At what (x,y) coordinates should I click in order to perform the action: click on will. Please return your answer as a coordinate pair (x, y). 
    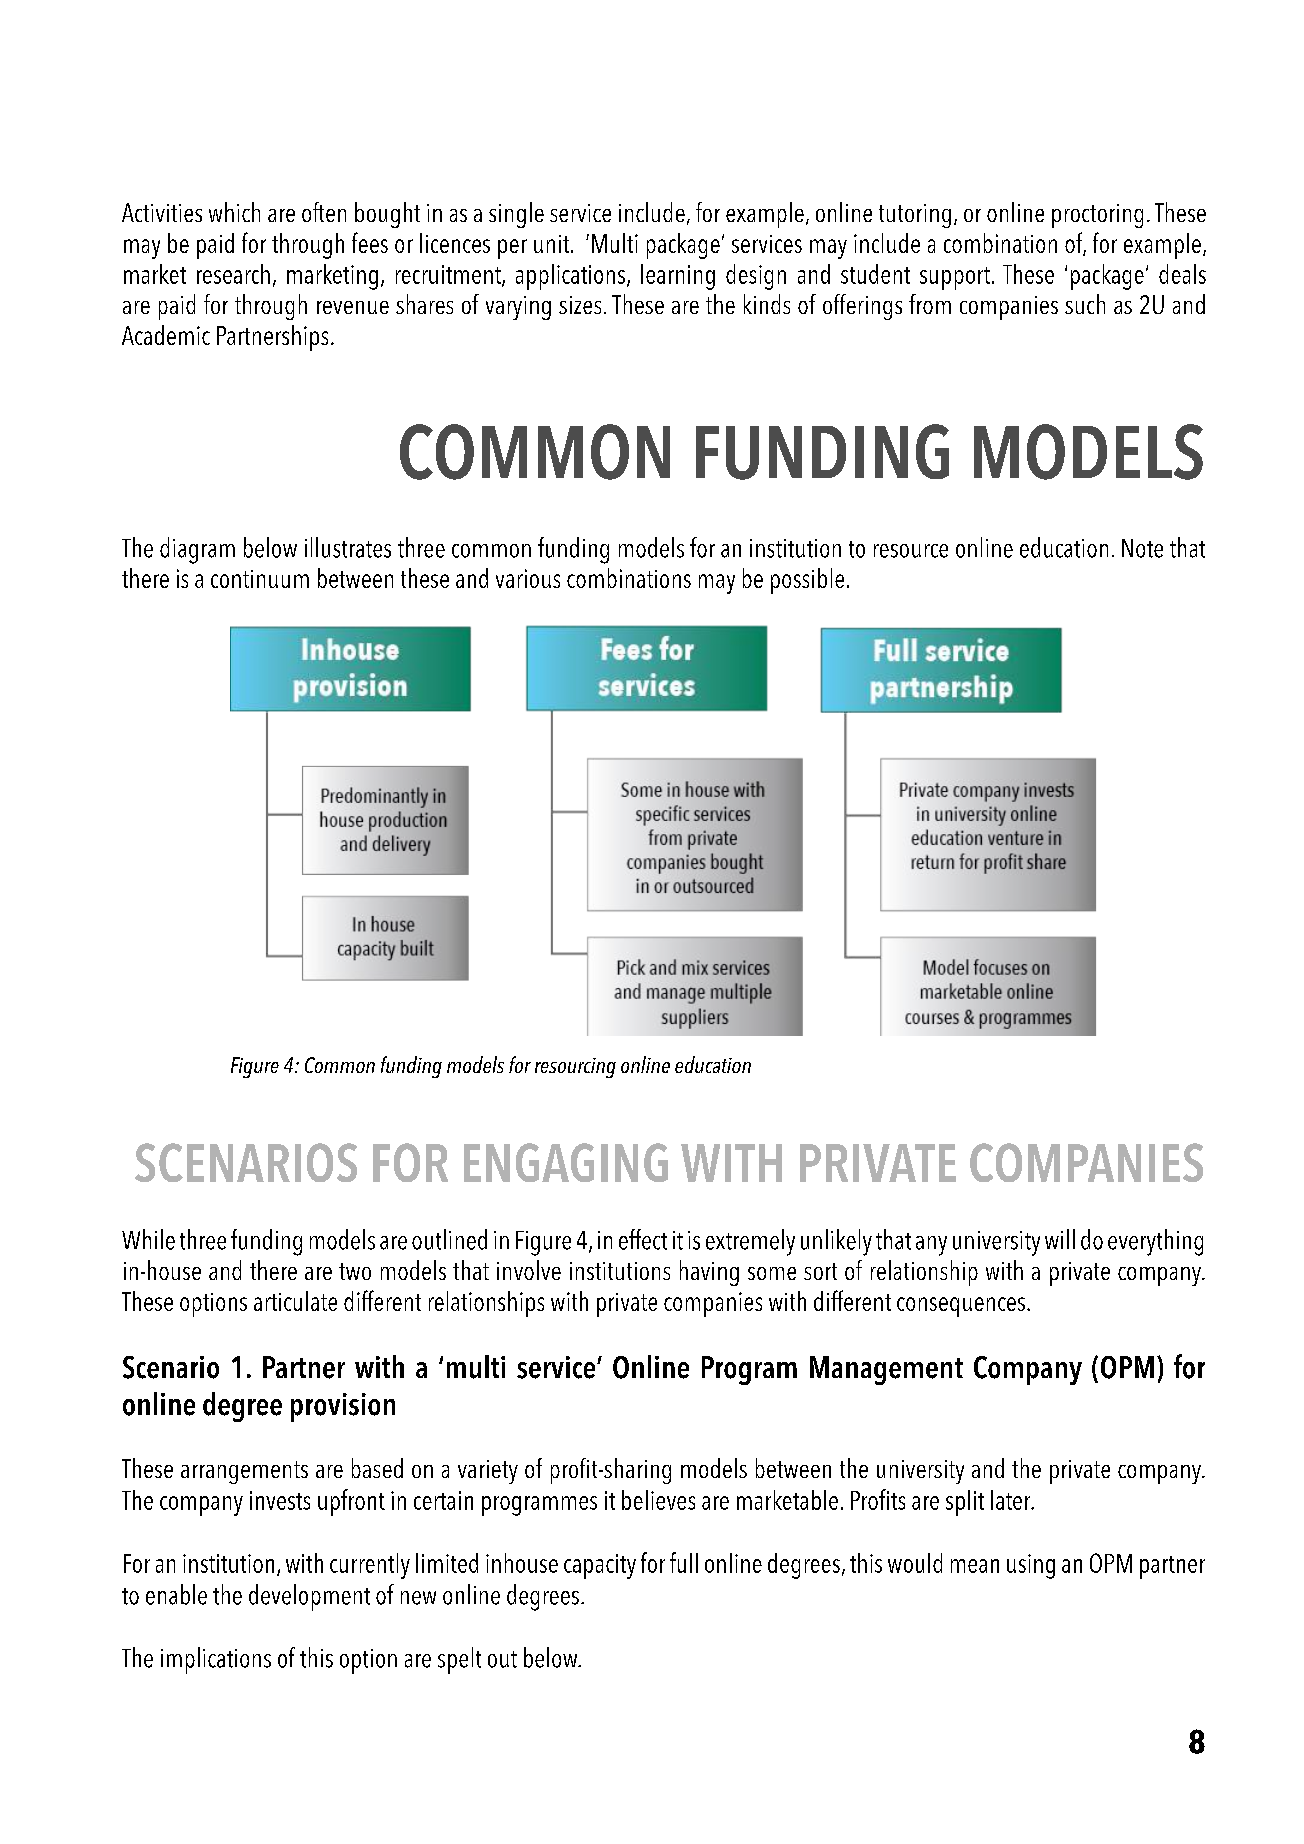
    Looking at the image, I should click on (1060, 1239).
